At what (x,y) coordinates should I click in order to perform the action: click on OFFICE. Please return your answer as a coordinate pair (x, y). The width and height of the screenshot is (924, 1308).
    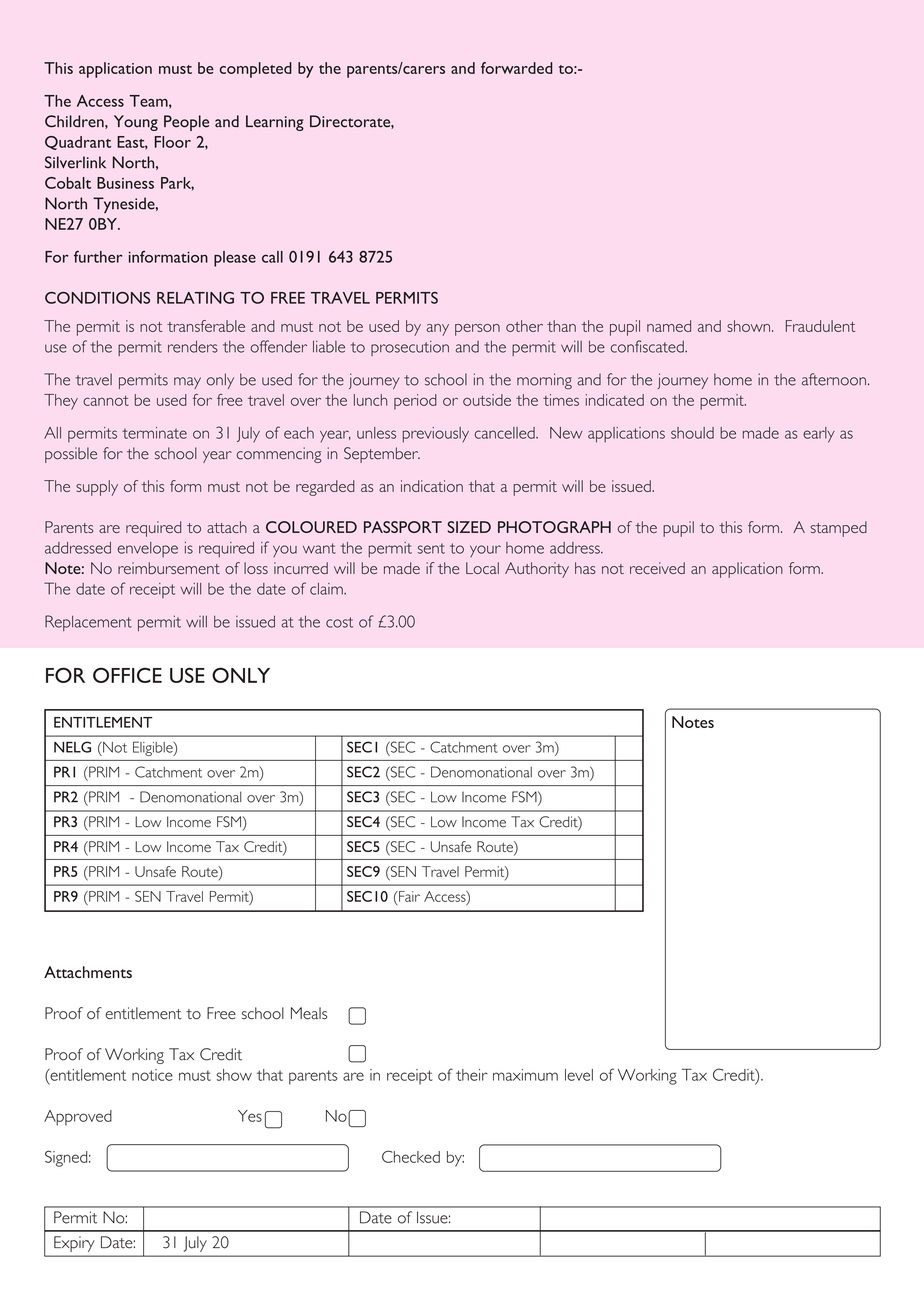
    Looking at the image, I should click on (127, 675).
